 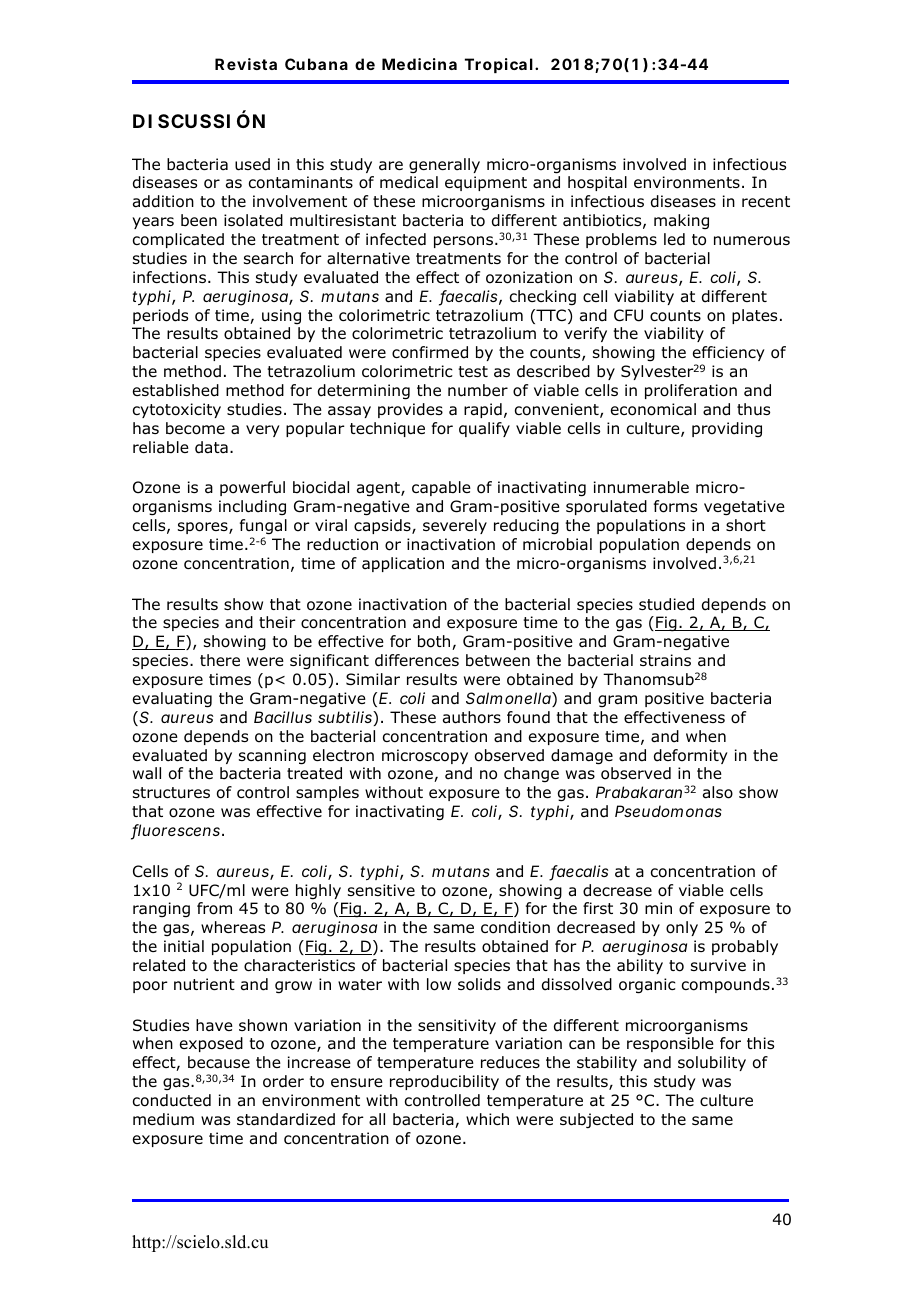 I want to click on hospital, so click(x=597, y=183).
